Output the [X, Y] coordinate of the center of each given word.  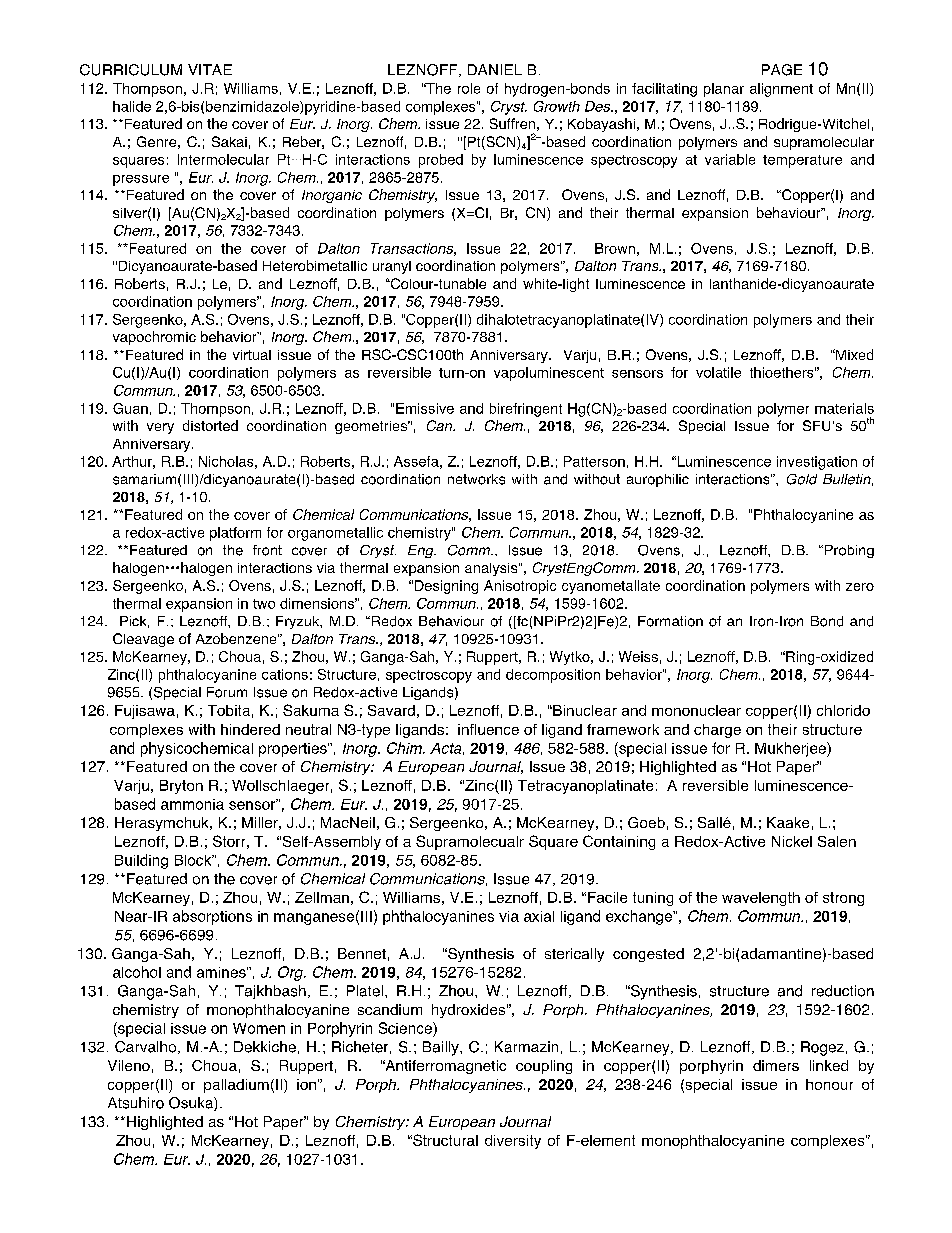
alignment [781, 90]
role [469, 88]
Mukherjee [791, 749]
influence [488, 729]
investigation [817, 463]
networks [476, 479]
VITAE [210, 69]
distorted [210, 425]
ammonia [192, 804]
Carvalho [147, 1047]
